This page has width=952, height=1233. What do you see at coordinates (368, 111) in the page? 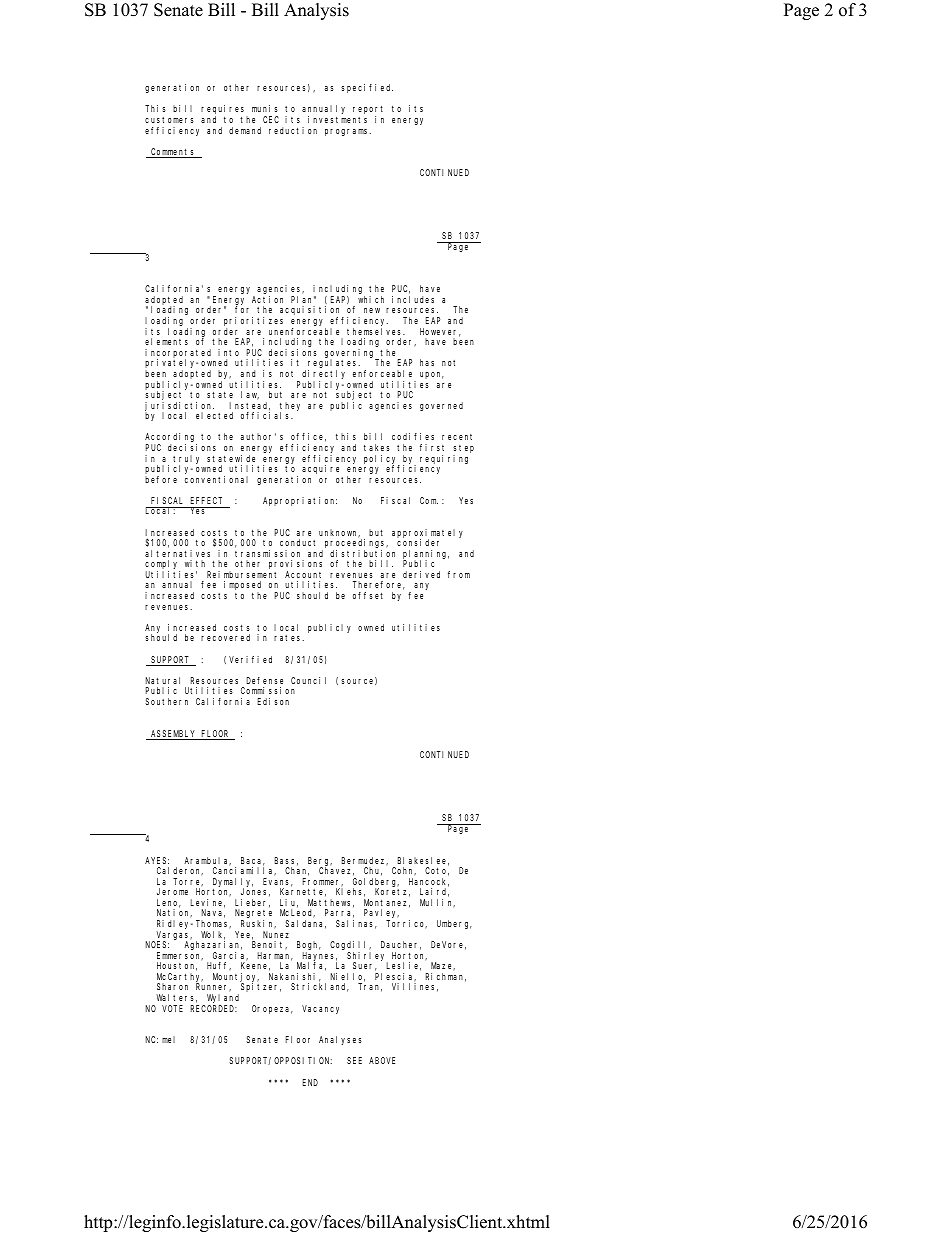
I see `report` at bounding box center [368, 111].
